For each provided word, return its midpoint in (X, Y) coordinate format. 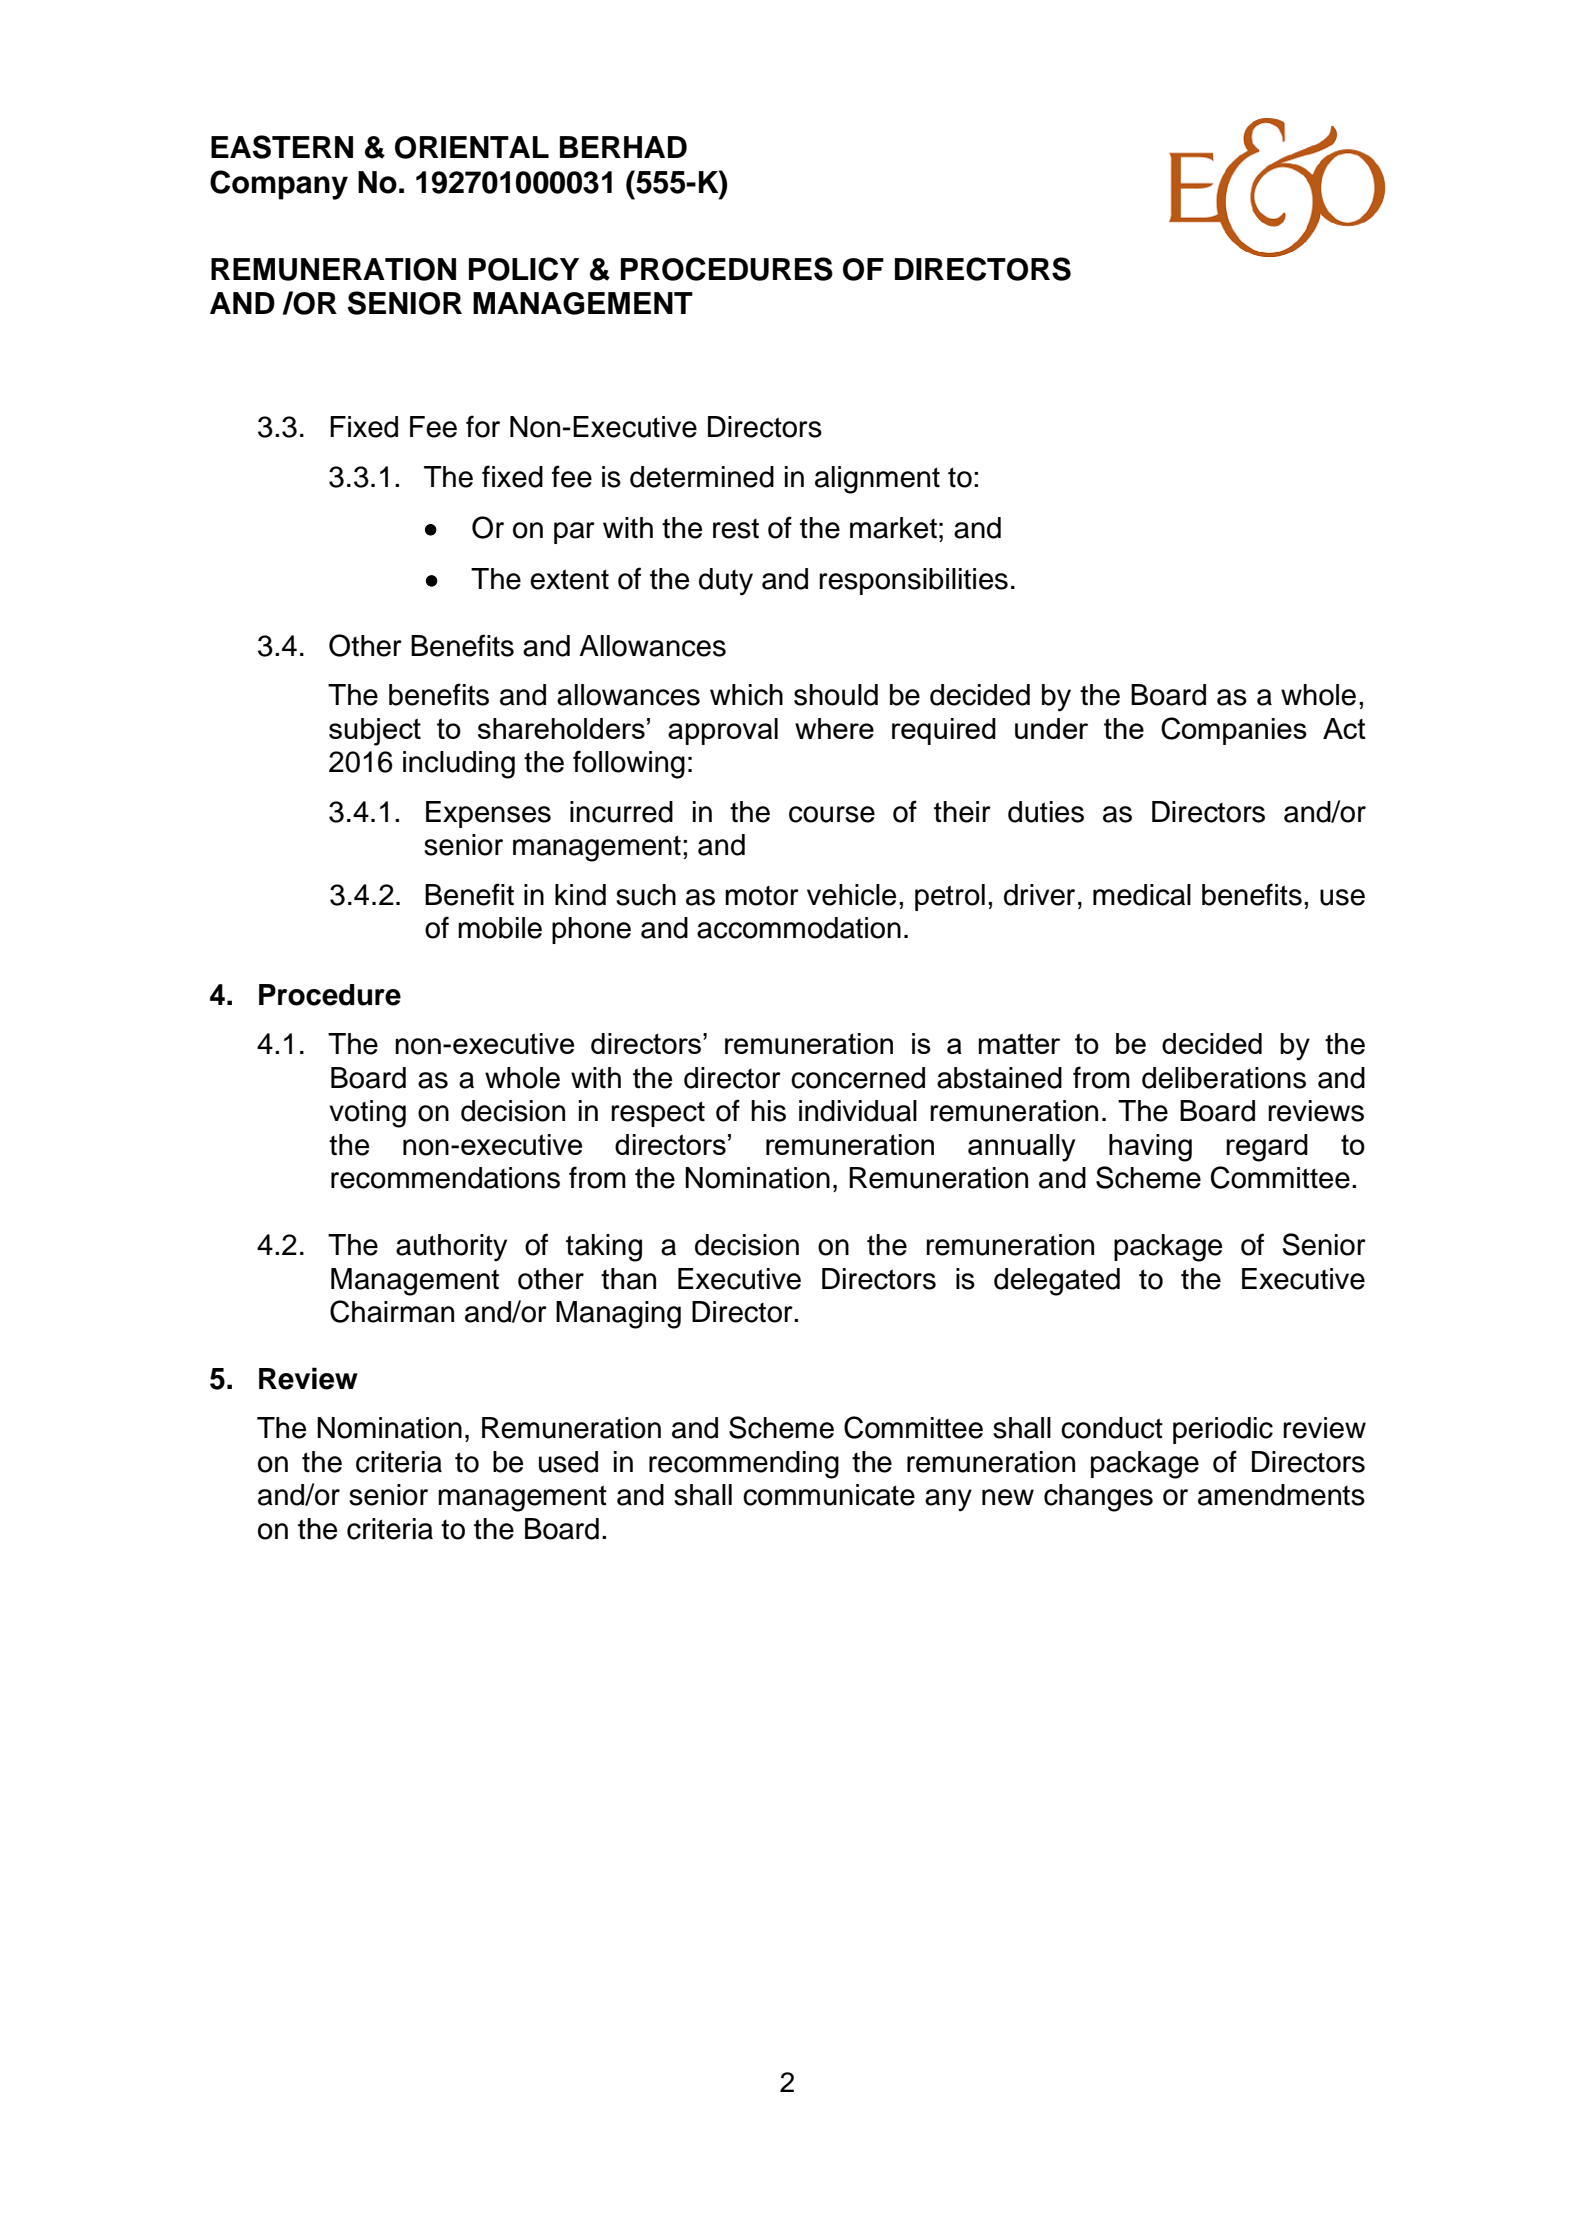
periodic (1223, 1430)
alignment (877, 480)
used (568, 1462)
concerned (858, 1078)
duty (726, 582)
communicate (829, 1495)
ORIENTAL (472, 147)
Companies (1234, 731)
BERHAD (623, 147)
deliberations (1224, 1078)
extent (569, 579)
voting (367, 1114)
